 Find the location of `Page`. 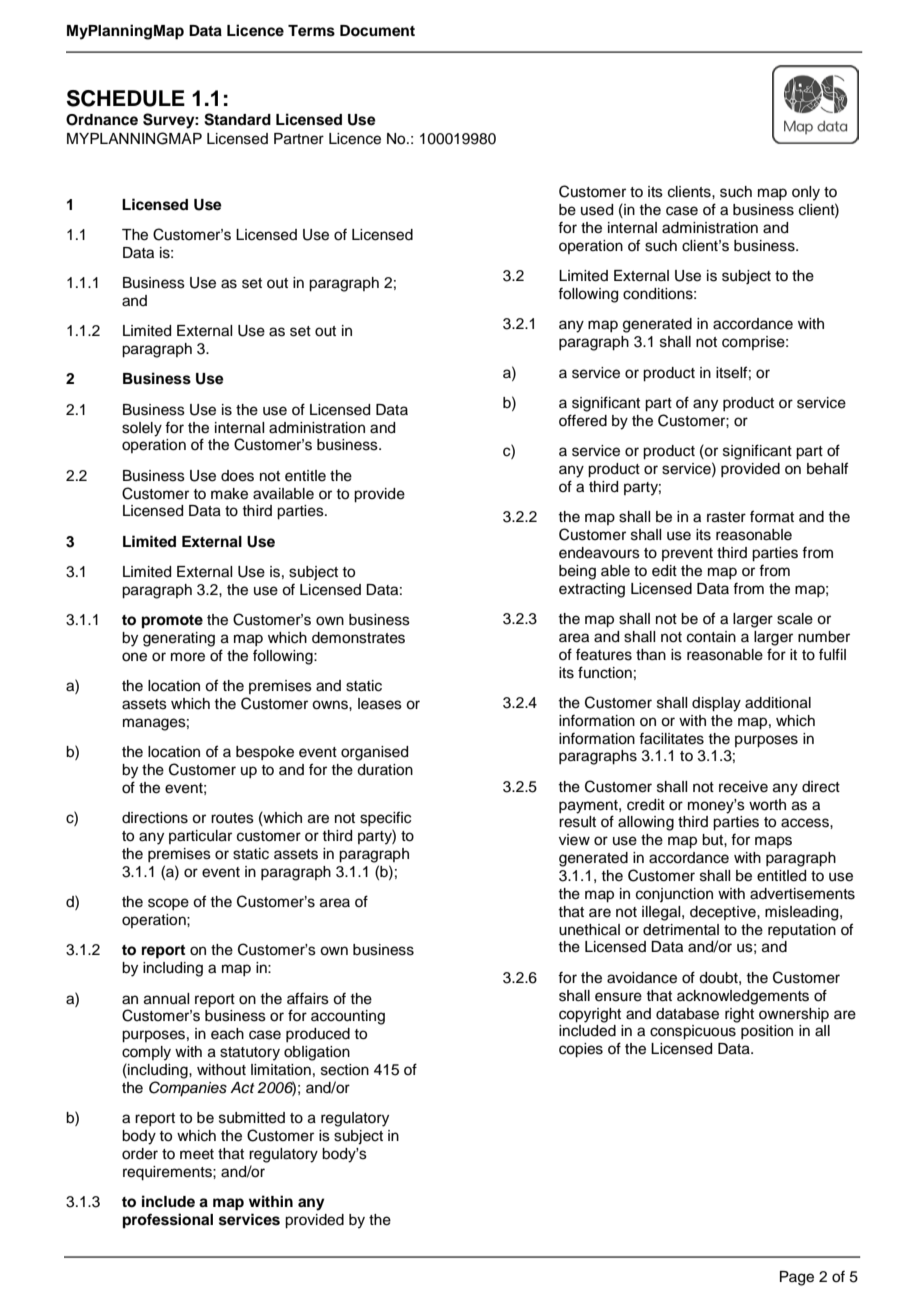

Page is located at coordinates (797, 1278).
